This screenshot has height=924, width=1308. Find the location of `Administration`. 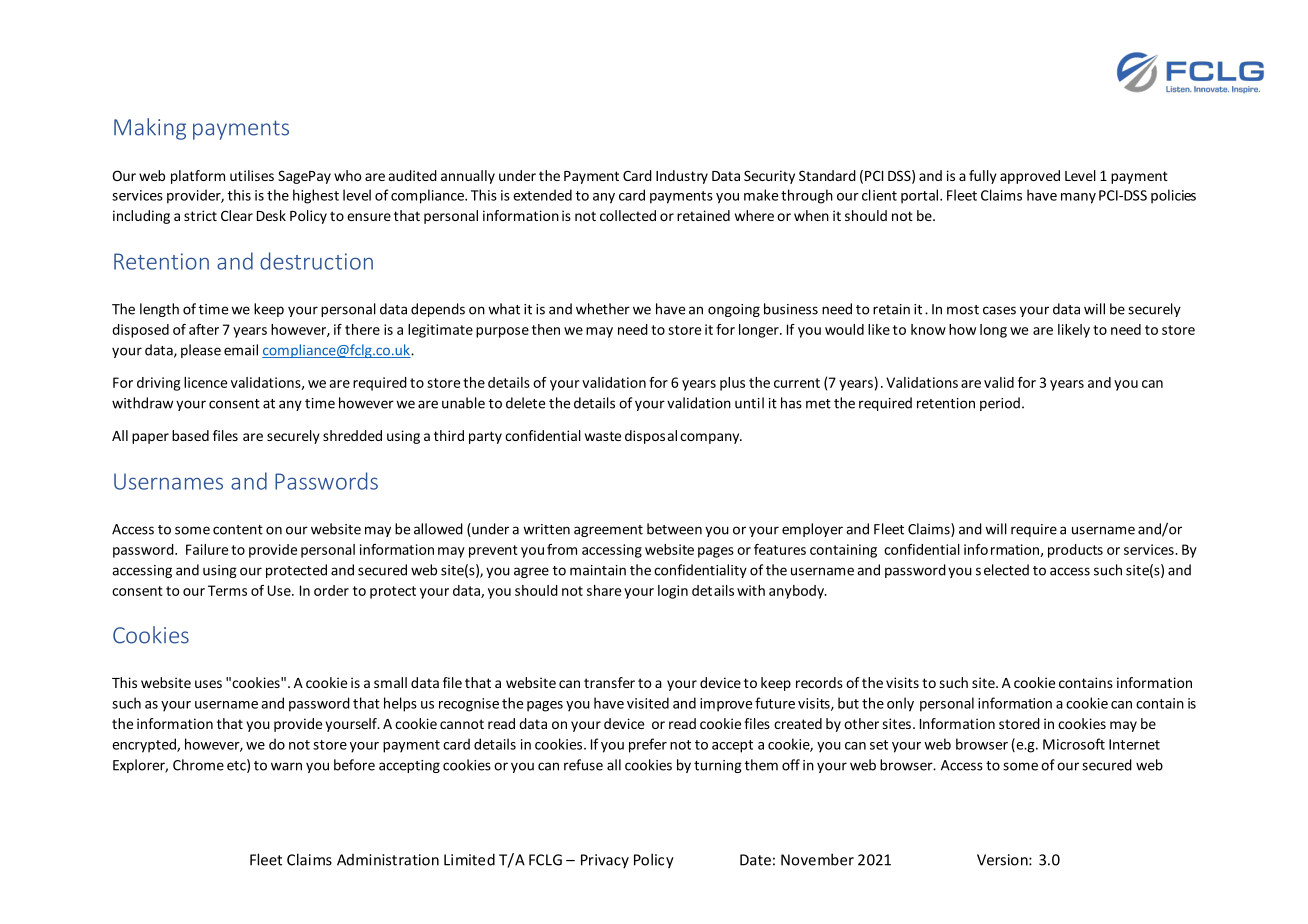

Administration is located at coordinates (388, 860).
